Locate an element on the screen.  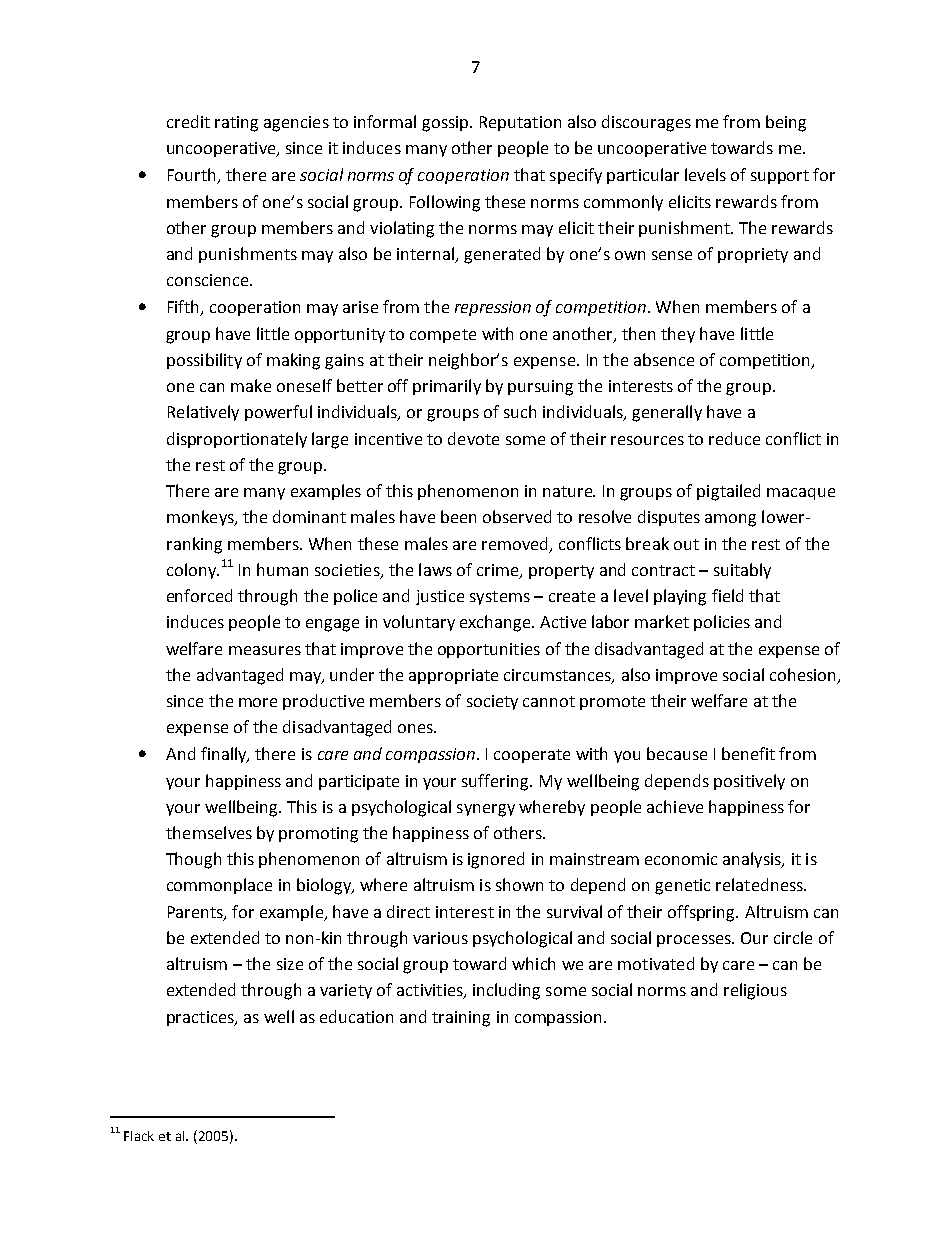
Flack is located at coordinates (139, 1136).
